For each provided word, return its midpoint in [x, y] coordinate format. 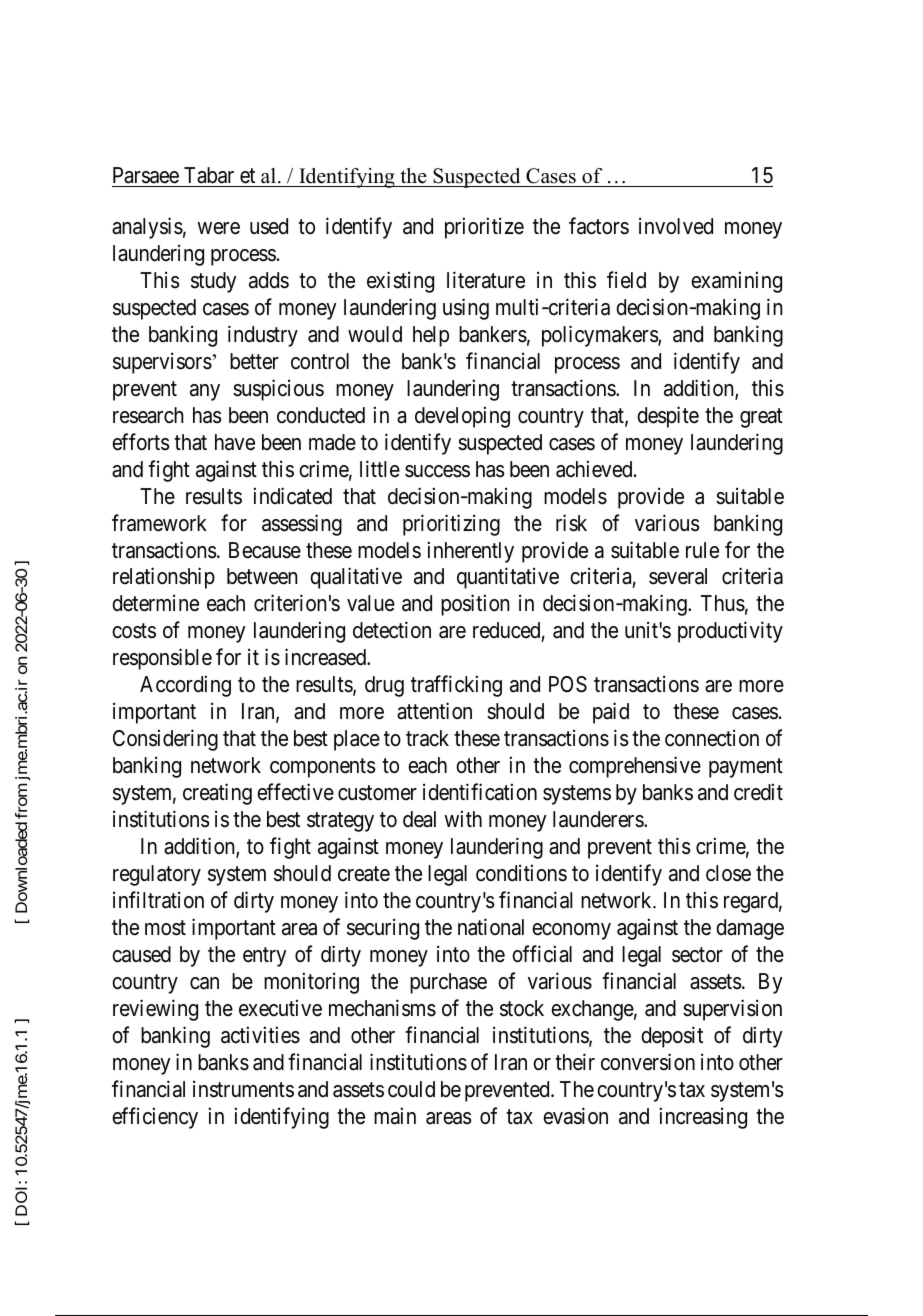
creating [217, 794]
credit [758, 792]
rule [702, 550]
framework [159, 523]
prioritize [484, 228]
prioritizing [451, 525]
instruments [243, 1089]
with [463, 818]
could [411, 1089]
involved [676, 226]
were [218, 228]
